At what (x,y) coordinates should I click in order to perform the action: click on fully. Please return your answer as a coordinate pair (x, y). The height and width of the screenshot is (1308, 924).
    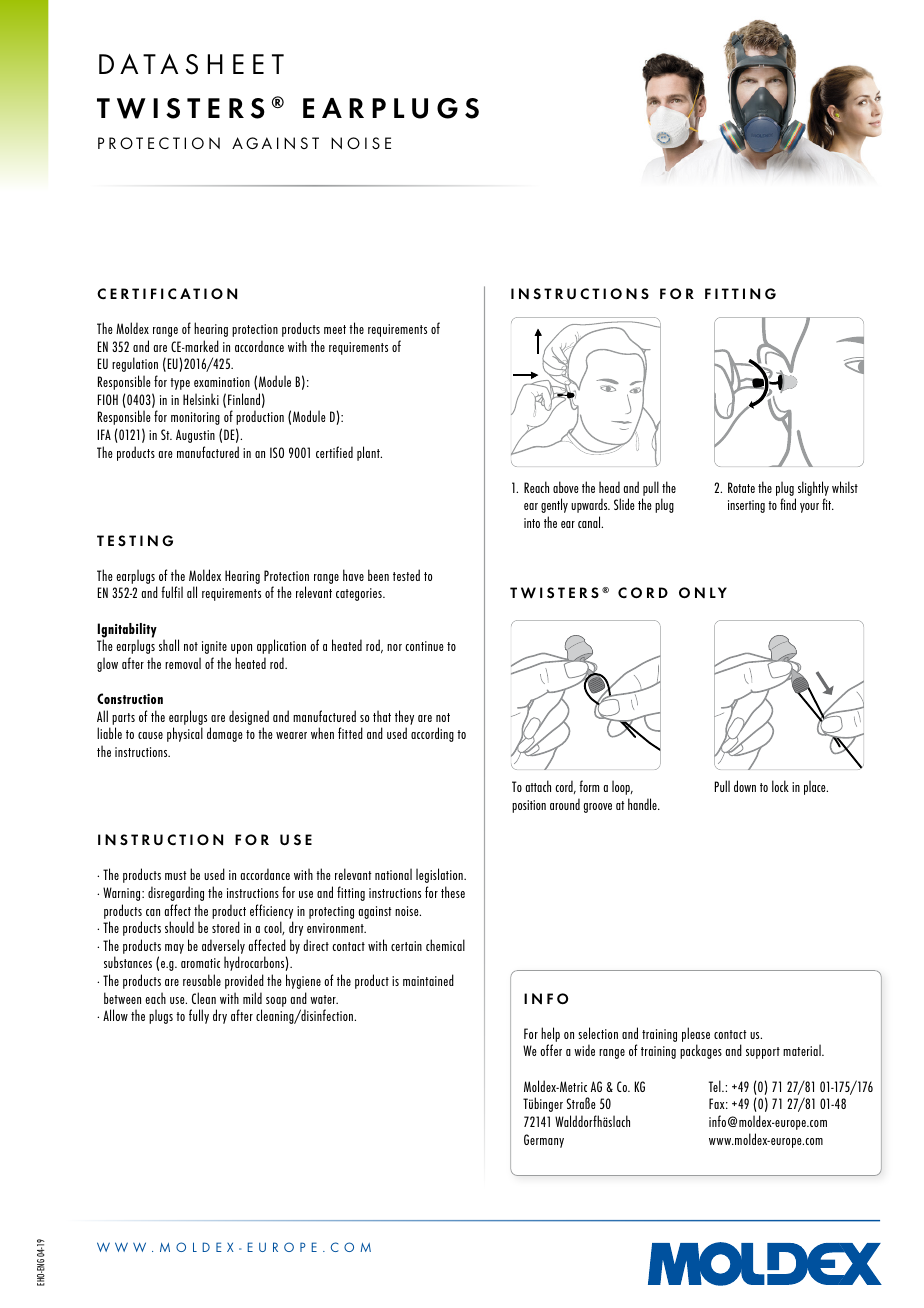
    Looking at the image, I should click on (199, 1016).
